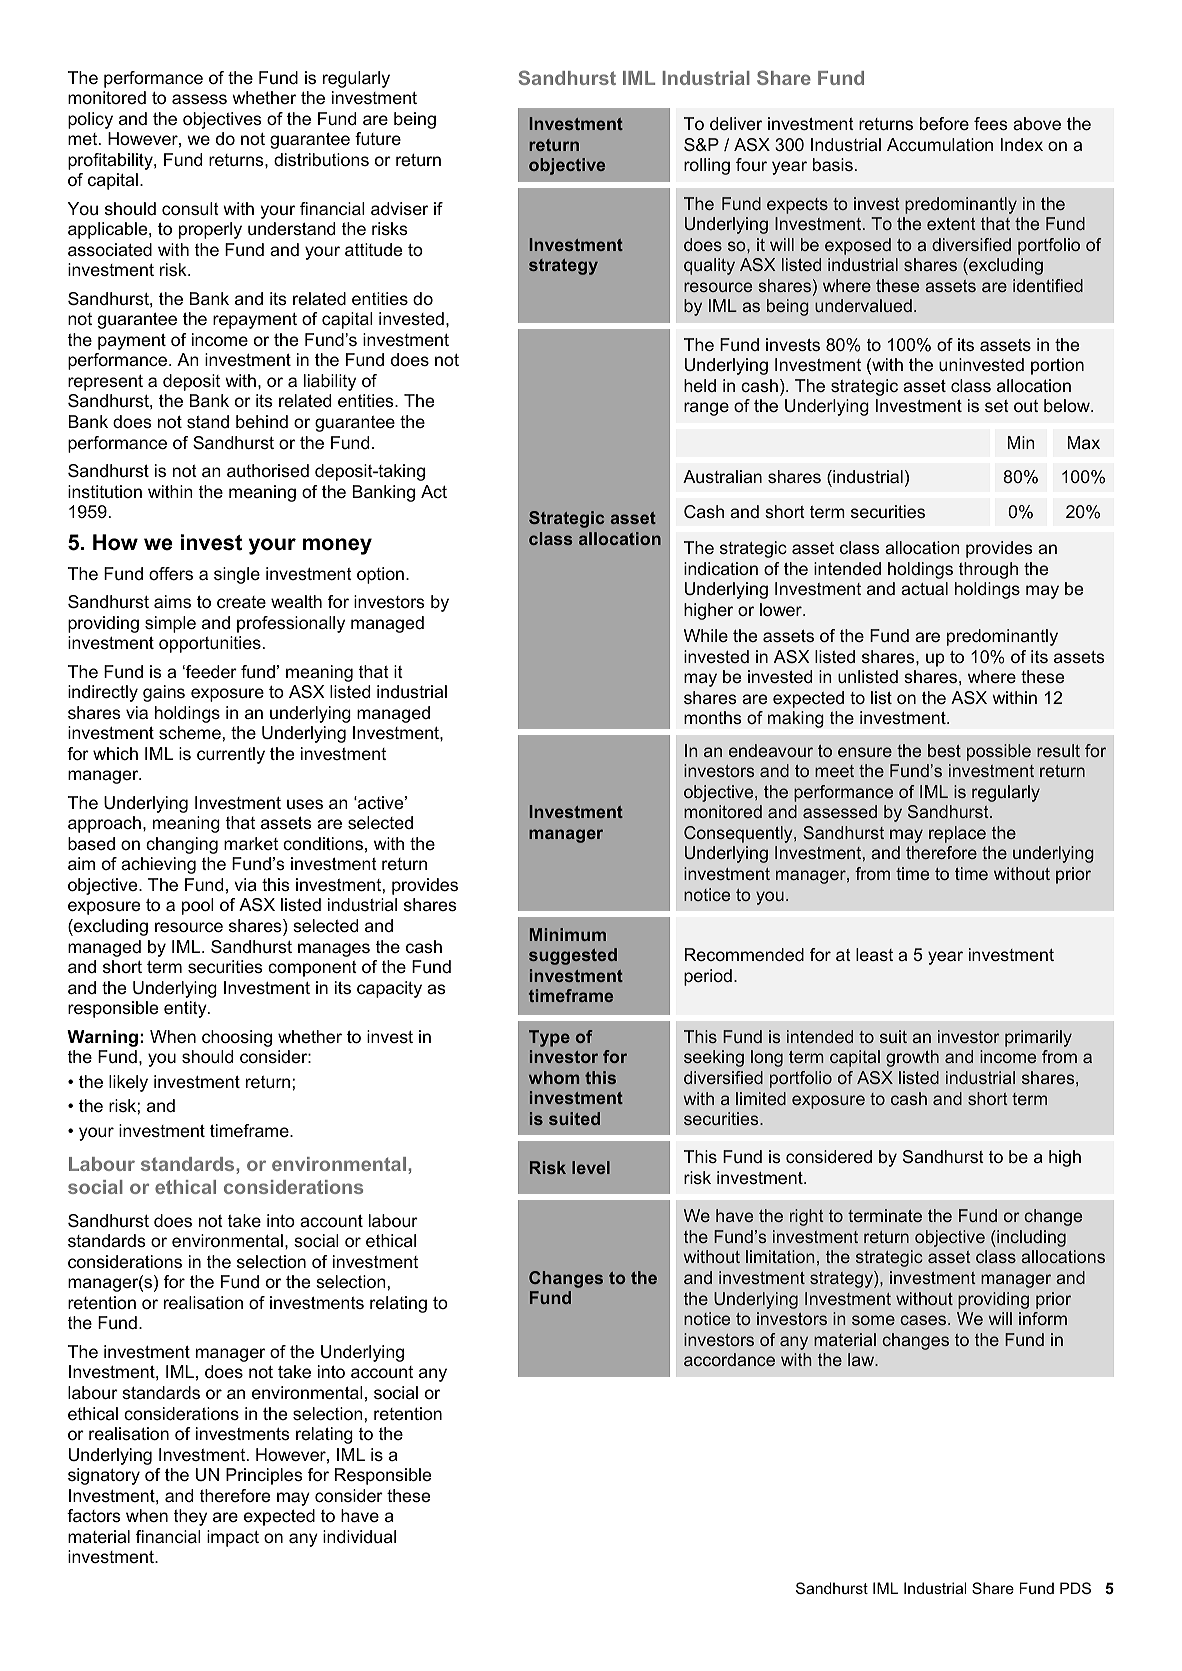 The image size is (1182, 1671). What do you see at coordinates (940, 144) in the screenshot?
I see `Accumulation` at bounding box center [940, 144].
